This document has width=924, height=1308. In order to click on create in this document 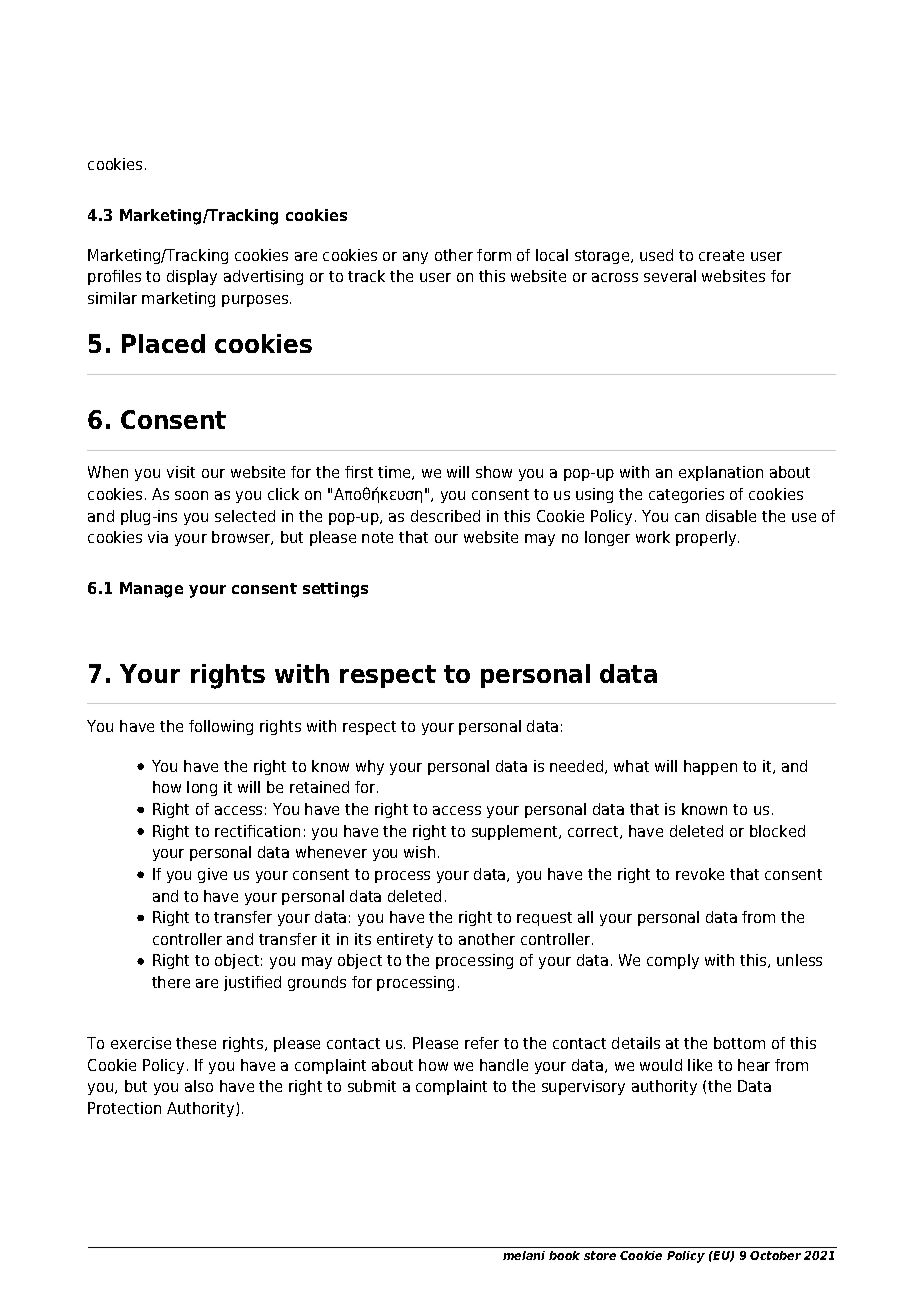, I will do `click(721, 255)`.
